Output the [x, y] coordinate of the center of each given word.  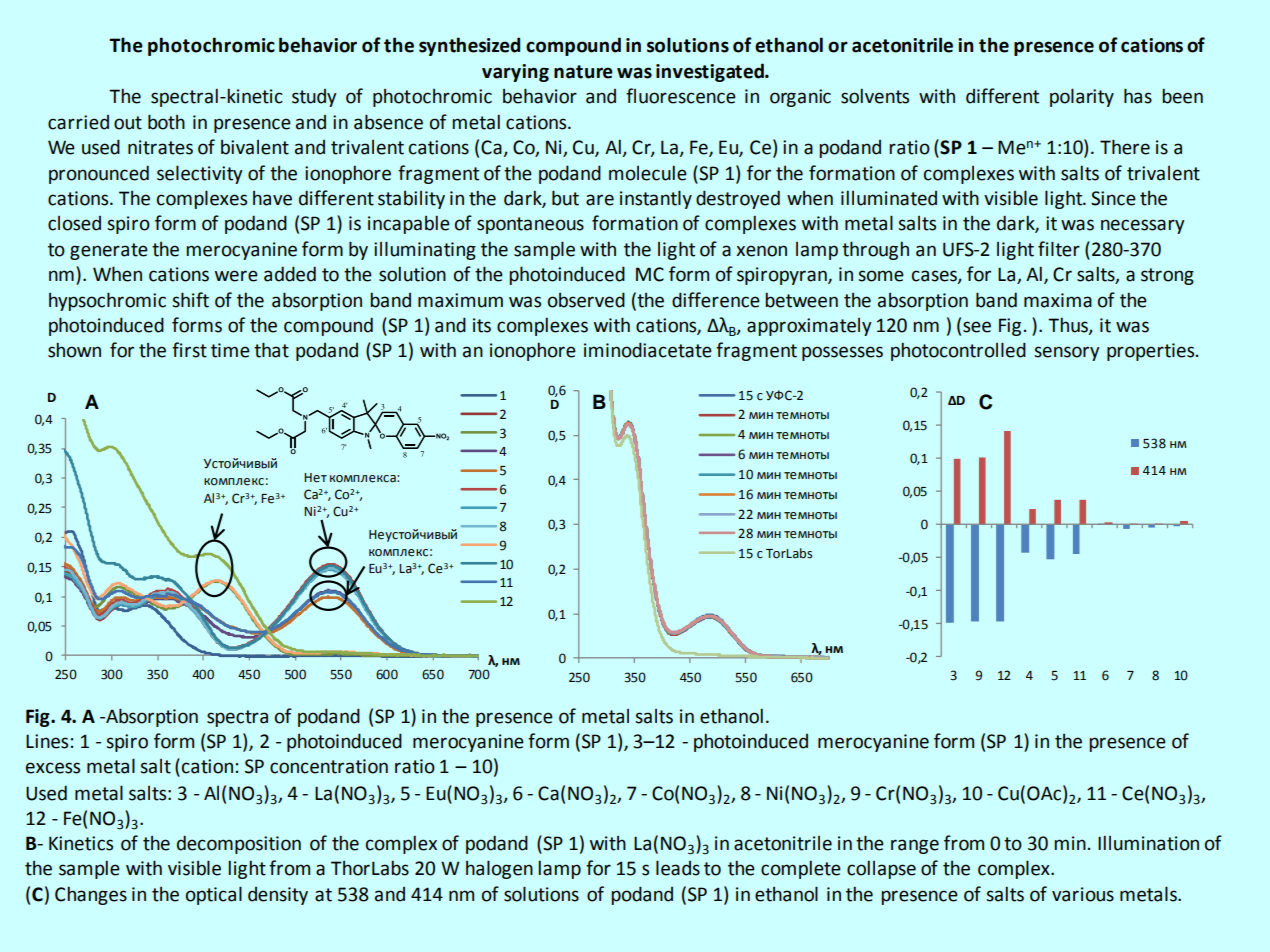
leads [678, 868]
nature [583, 72]
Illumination [1148, 843]
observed [586, 300]
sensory [1066, 353]
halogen [499, 869]
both [166, 122]
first [189, 350]
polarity [1082, 97]
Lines [47, 741]
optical [214, 895]
